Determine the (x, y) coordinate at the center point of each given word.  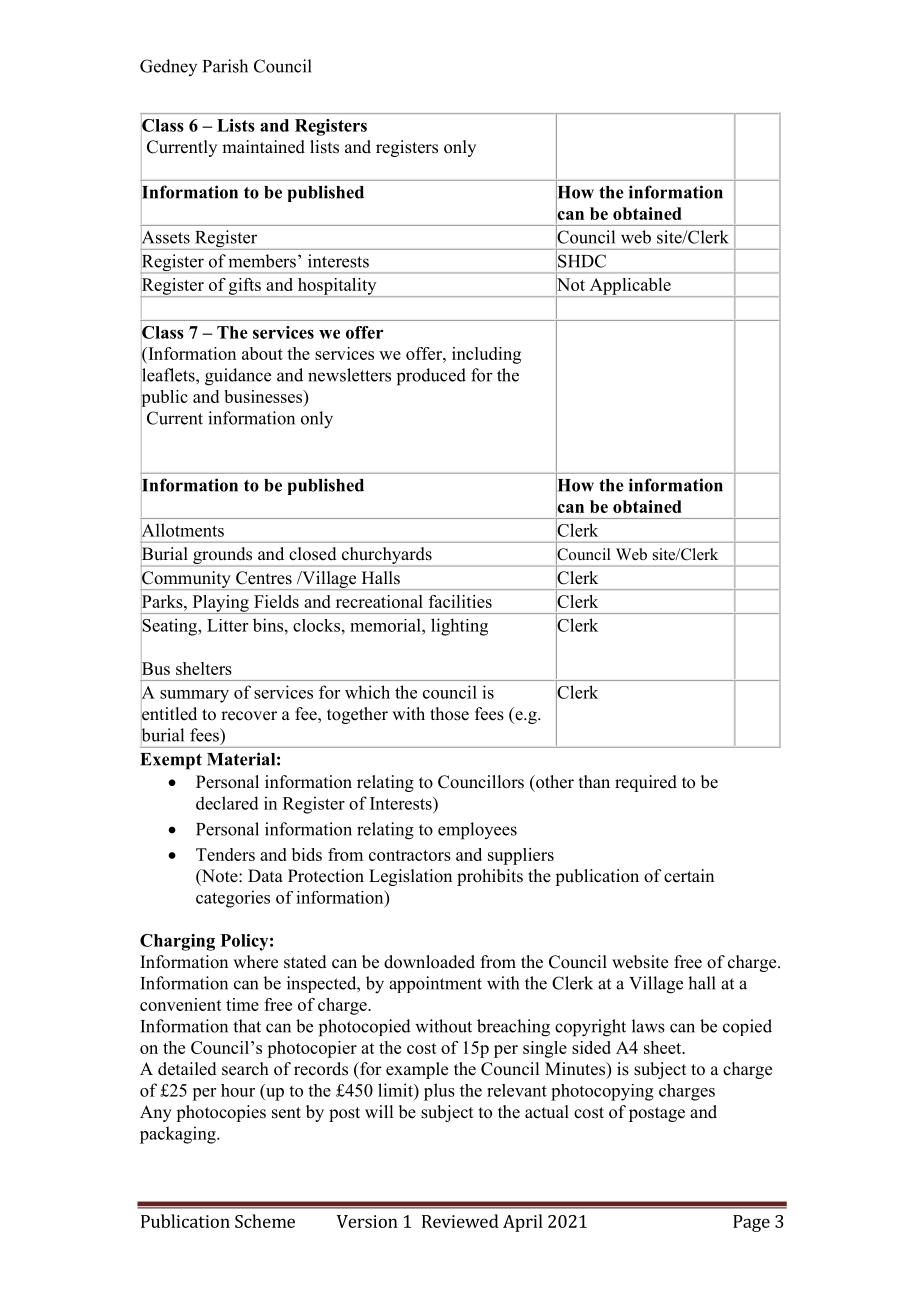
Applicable (630, 287)
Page (751, 1223)
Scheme (265, 1221)
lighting (459, 627)
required (646, 783)
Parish (225, 66)
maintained (263, 147)
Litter (227, 625)
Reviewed (460, 1221)
